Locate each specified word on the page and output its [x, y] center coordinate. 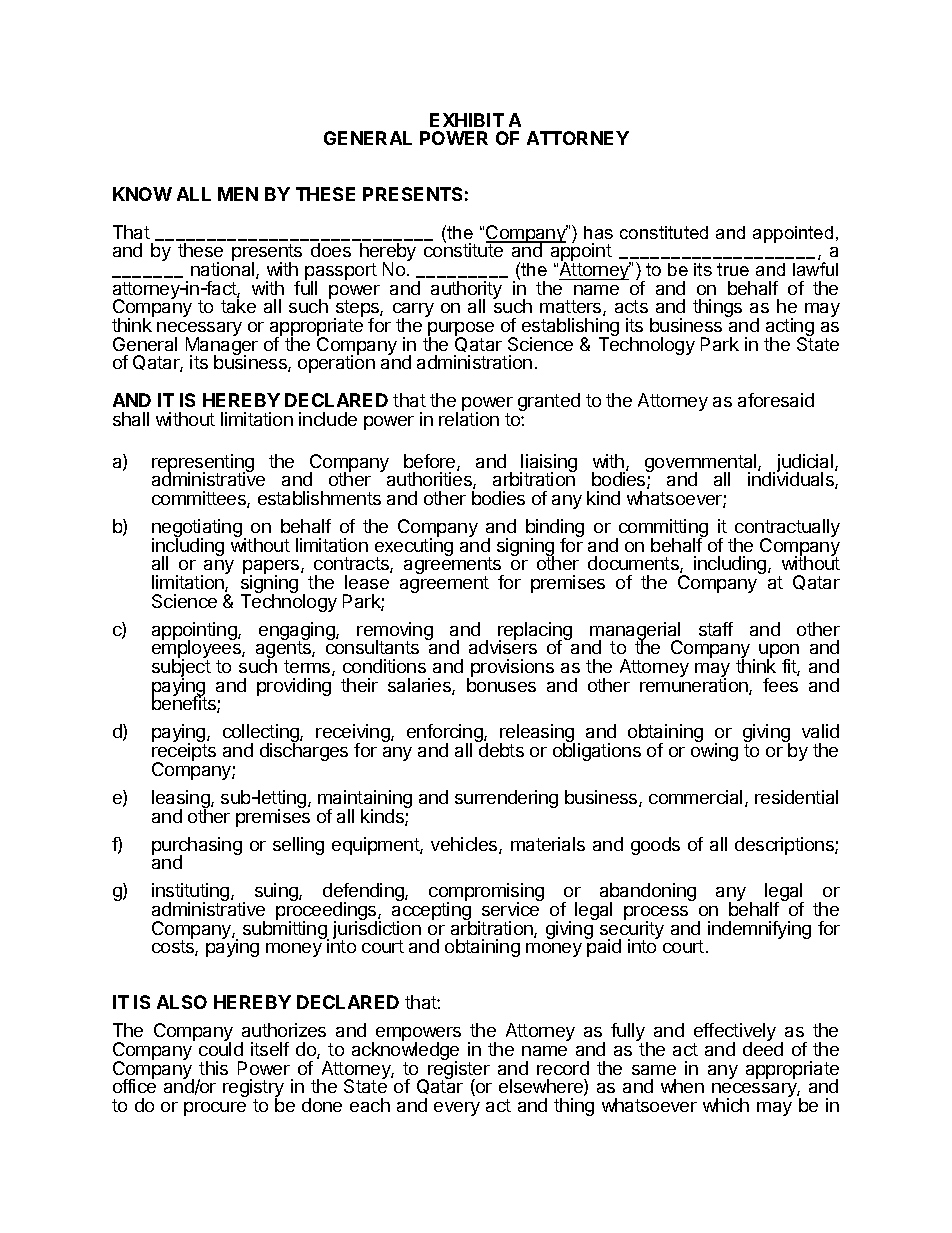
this [213, 1068]
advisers [503, 646]
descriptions [785, 846]
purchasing [197, 847]
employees [197, 650]
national [224, 270]
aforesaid [776, 400]
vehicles [465, 845]
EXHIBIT [467, 120]
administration [474, 362]
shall [131, 419]
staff [716, 629]
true [733, 269]
